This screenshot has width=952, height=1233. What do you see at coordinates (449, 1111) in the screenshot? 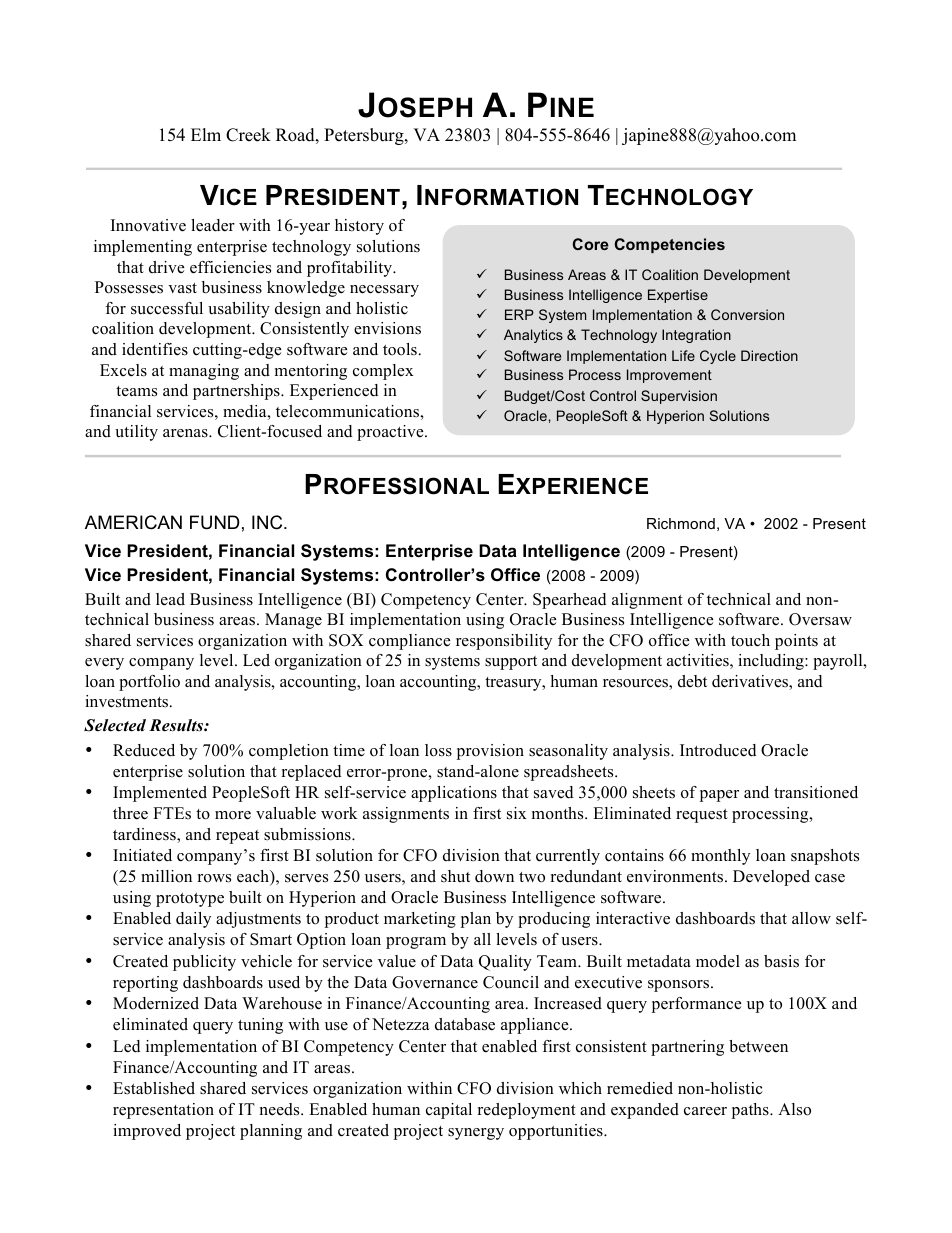
I see `capital` at bounding box center [449, 1111].
